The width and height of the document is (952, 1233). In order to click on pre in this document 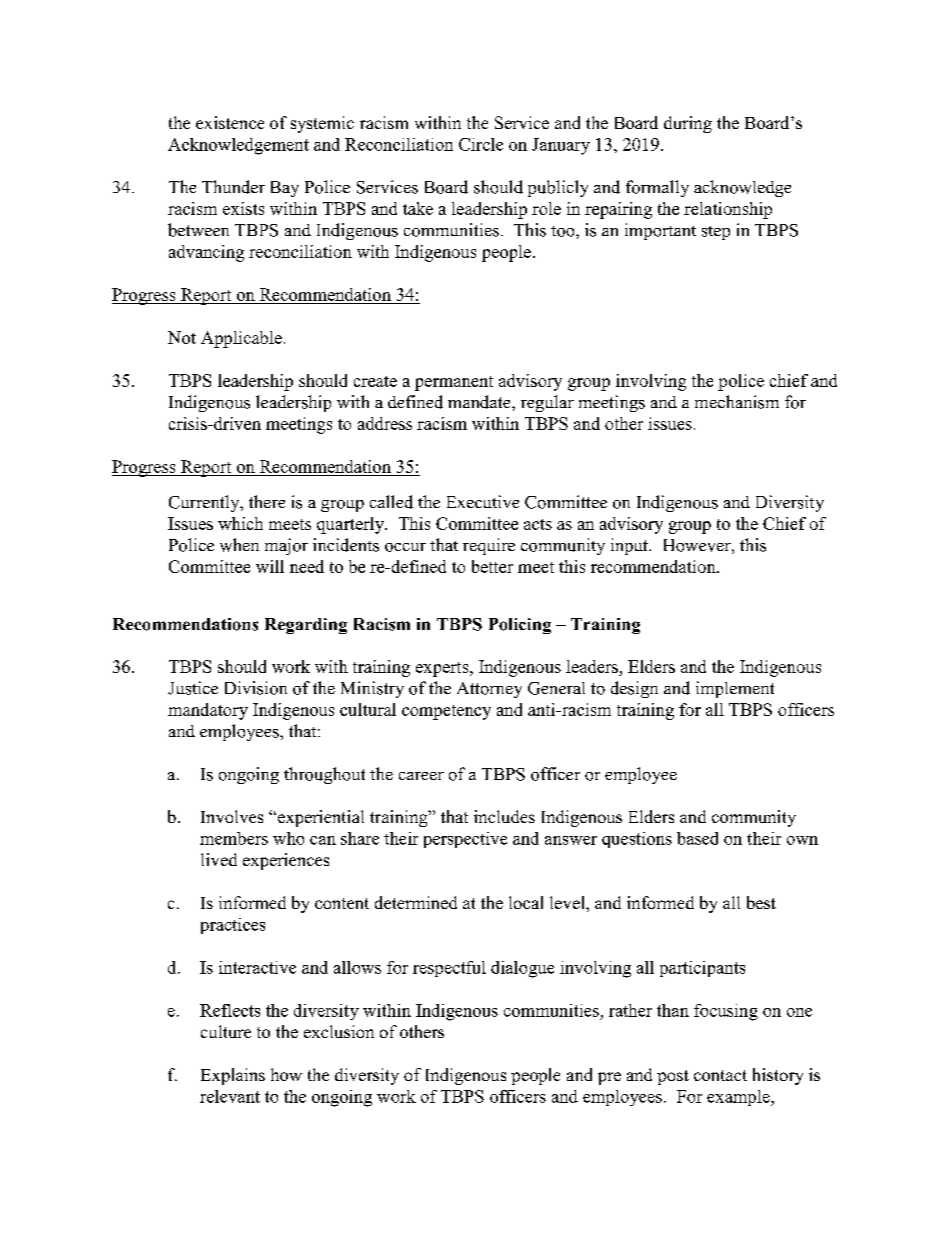, I will do `click(609, 1078)`.
